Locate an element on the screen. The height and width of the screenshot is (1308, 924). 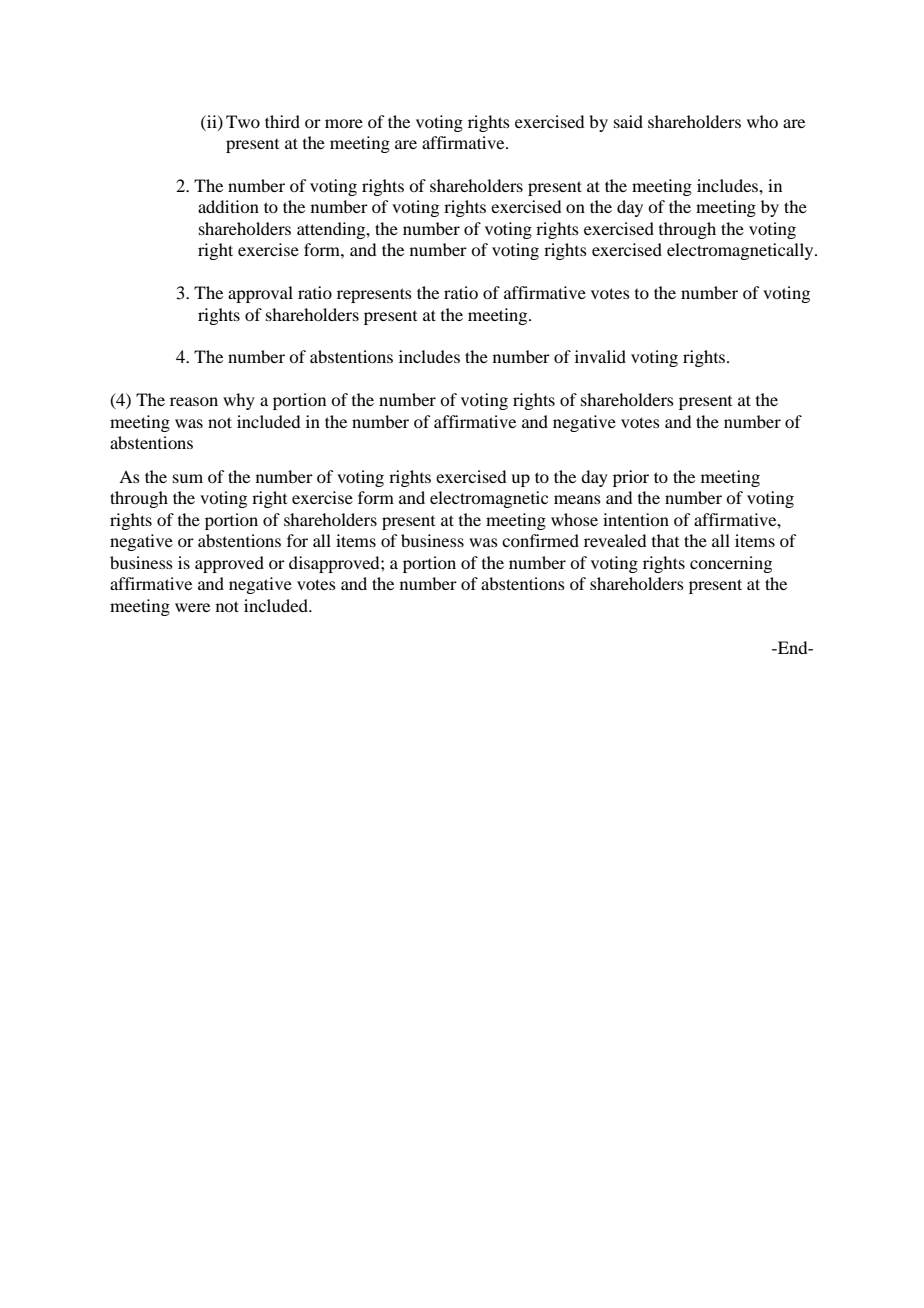
why is located at coordinates (239, 401).
